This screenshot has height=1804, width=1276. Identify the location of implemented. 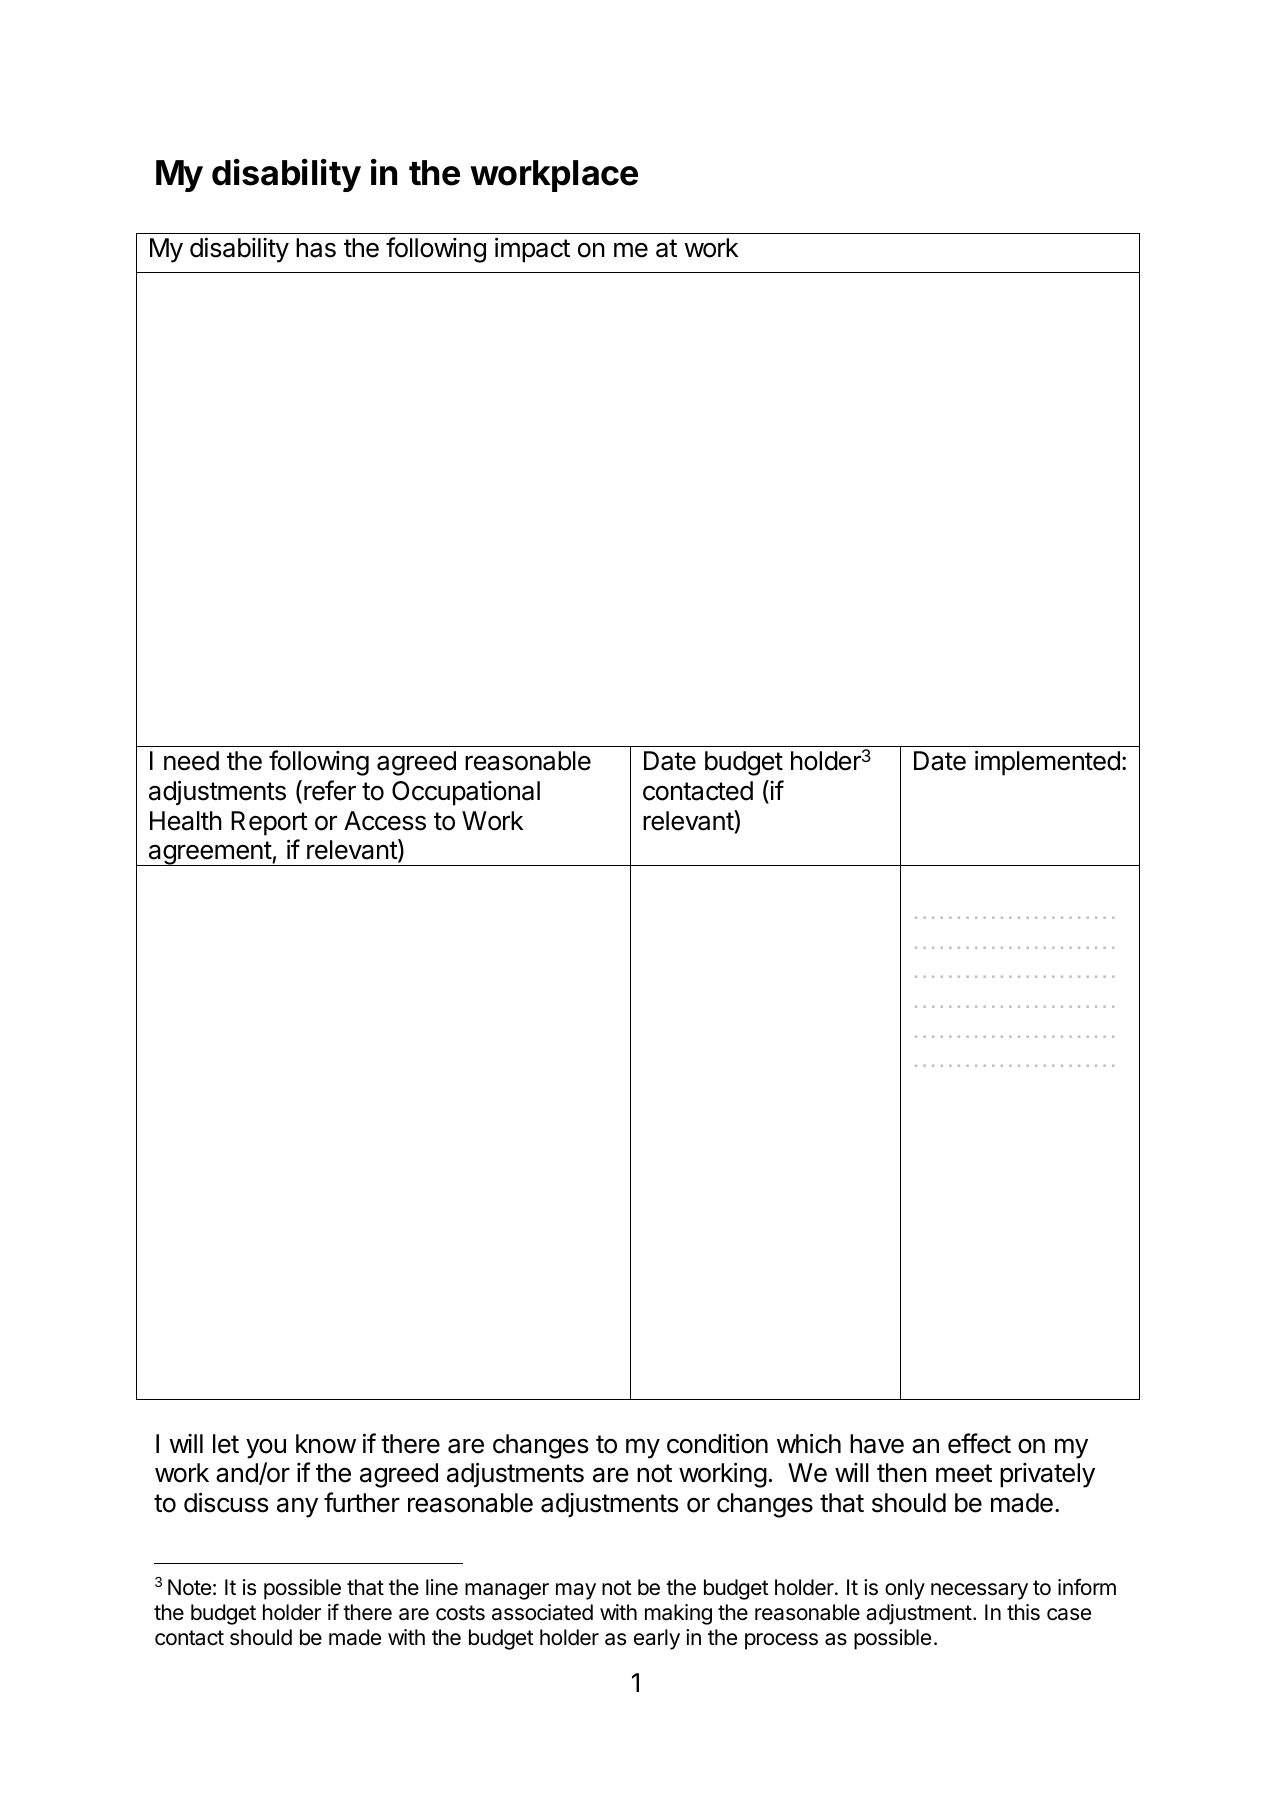
(1047, 763).
